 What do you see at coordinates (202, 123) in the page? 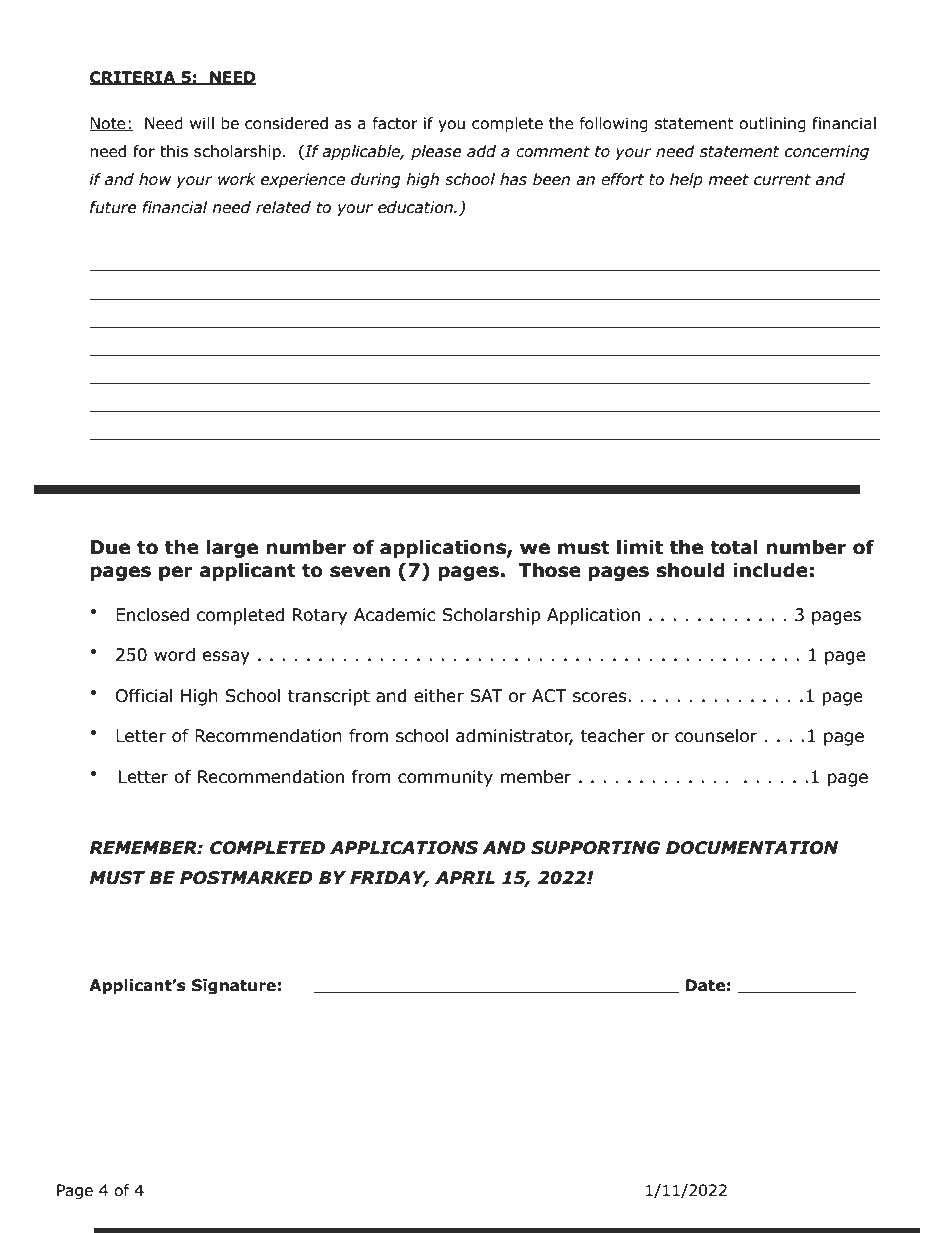
I see `will` at bounding box center [202, 123].
